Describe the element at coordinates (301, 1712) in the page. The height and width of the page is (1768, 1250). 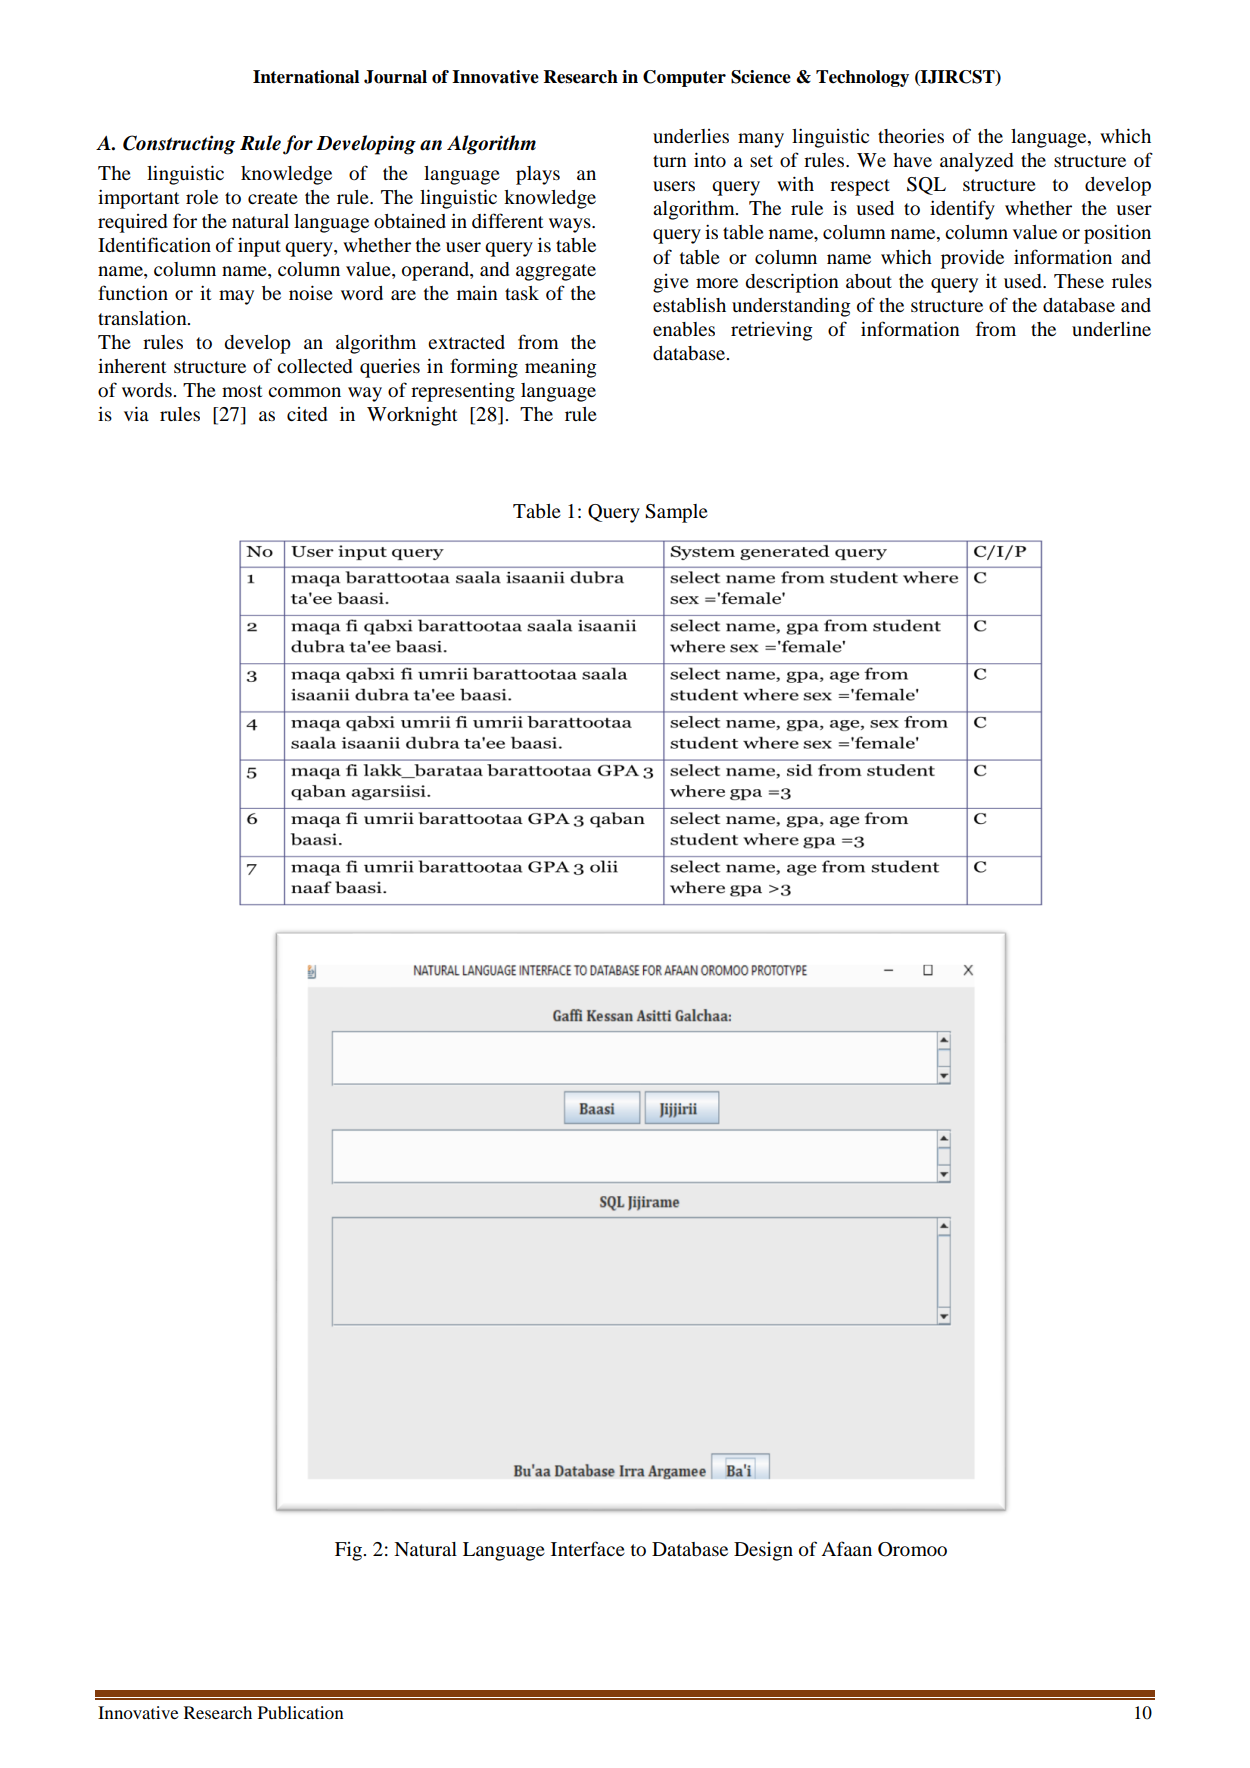
I see `Publication` at that location.
